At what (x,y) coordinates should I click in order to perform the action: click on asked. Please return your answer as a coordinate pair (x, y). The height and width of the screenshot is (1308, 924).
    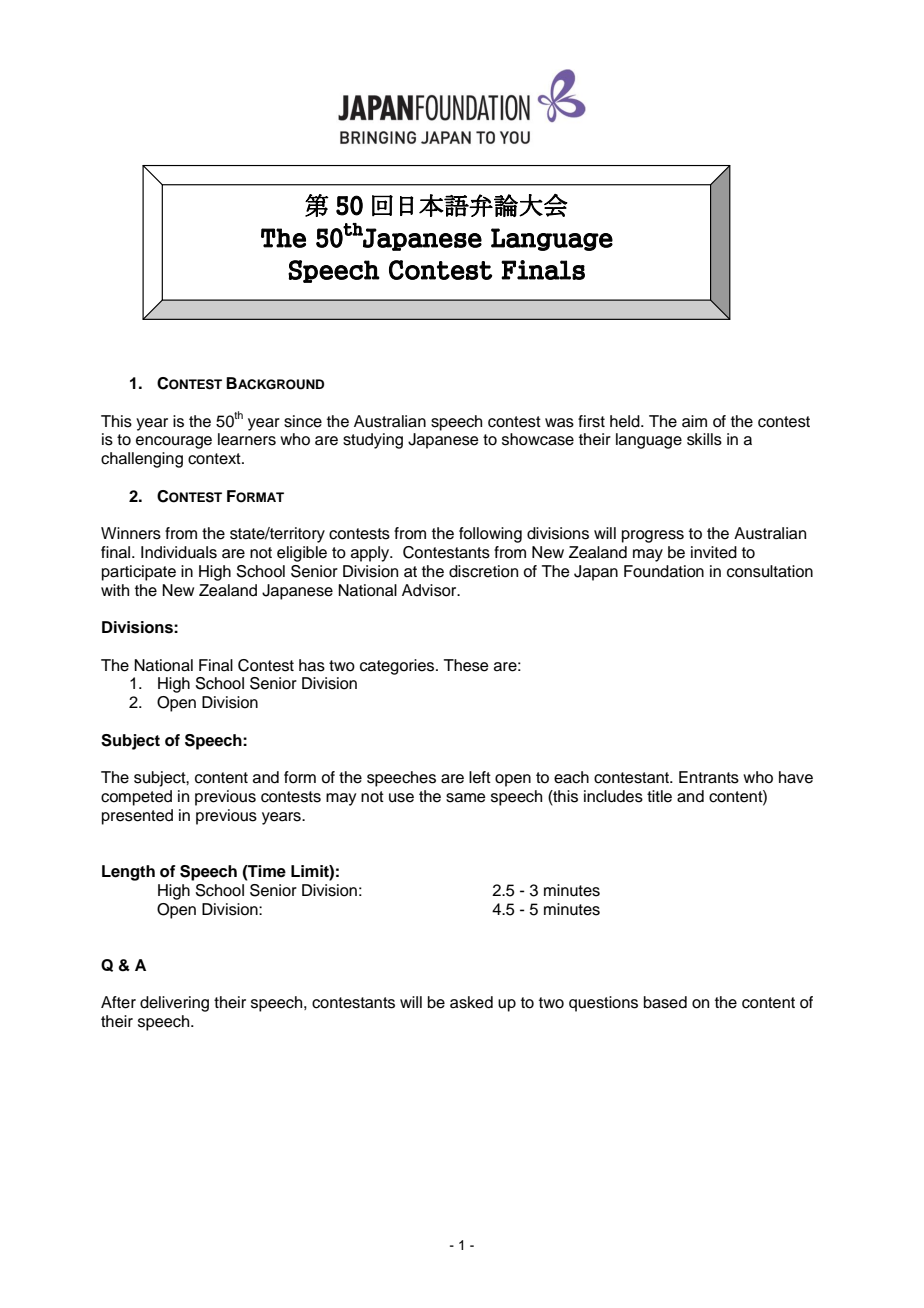
    Looking at the image, I should click on (471, 1002).
